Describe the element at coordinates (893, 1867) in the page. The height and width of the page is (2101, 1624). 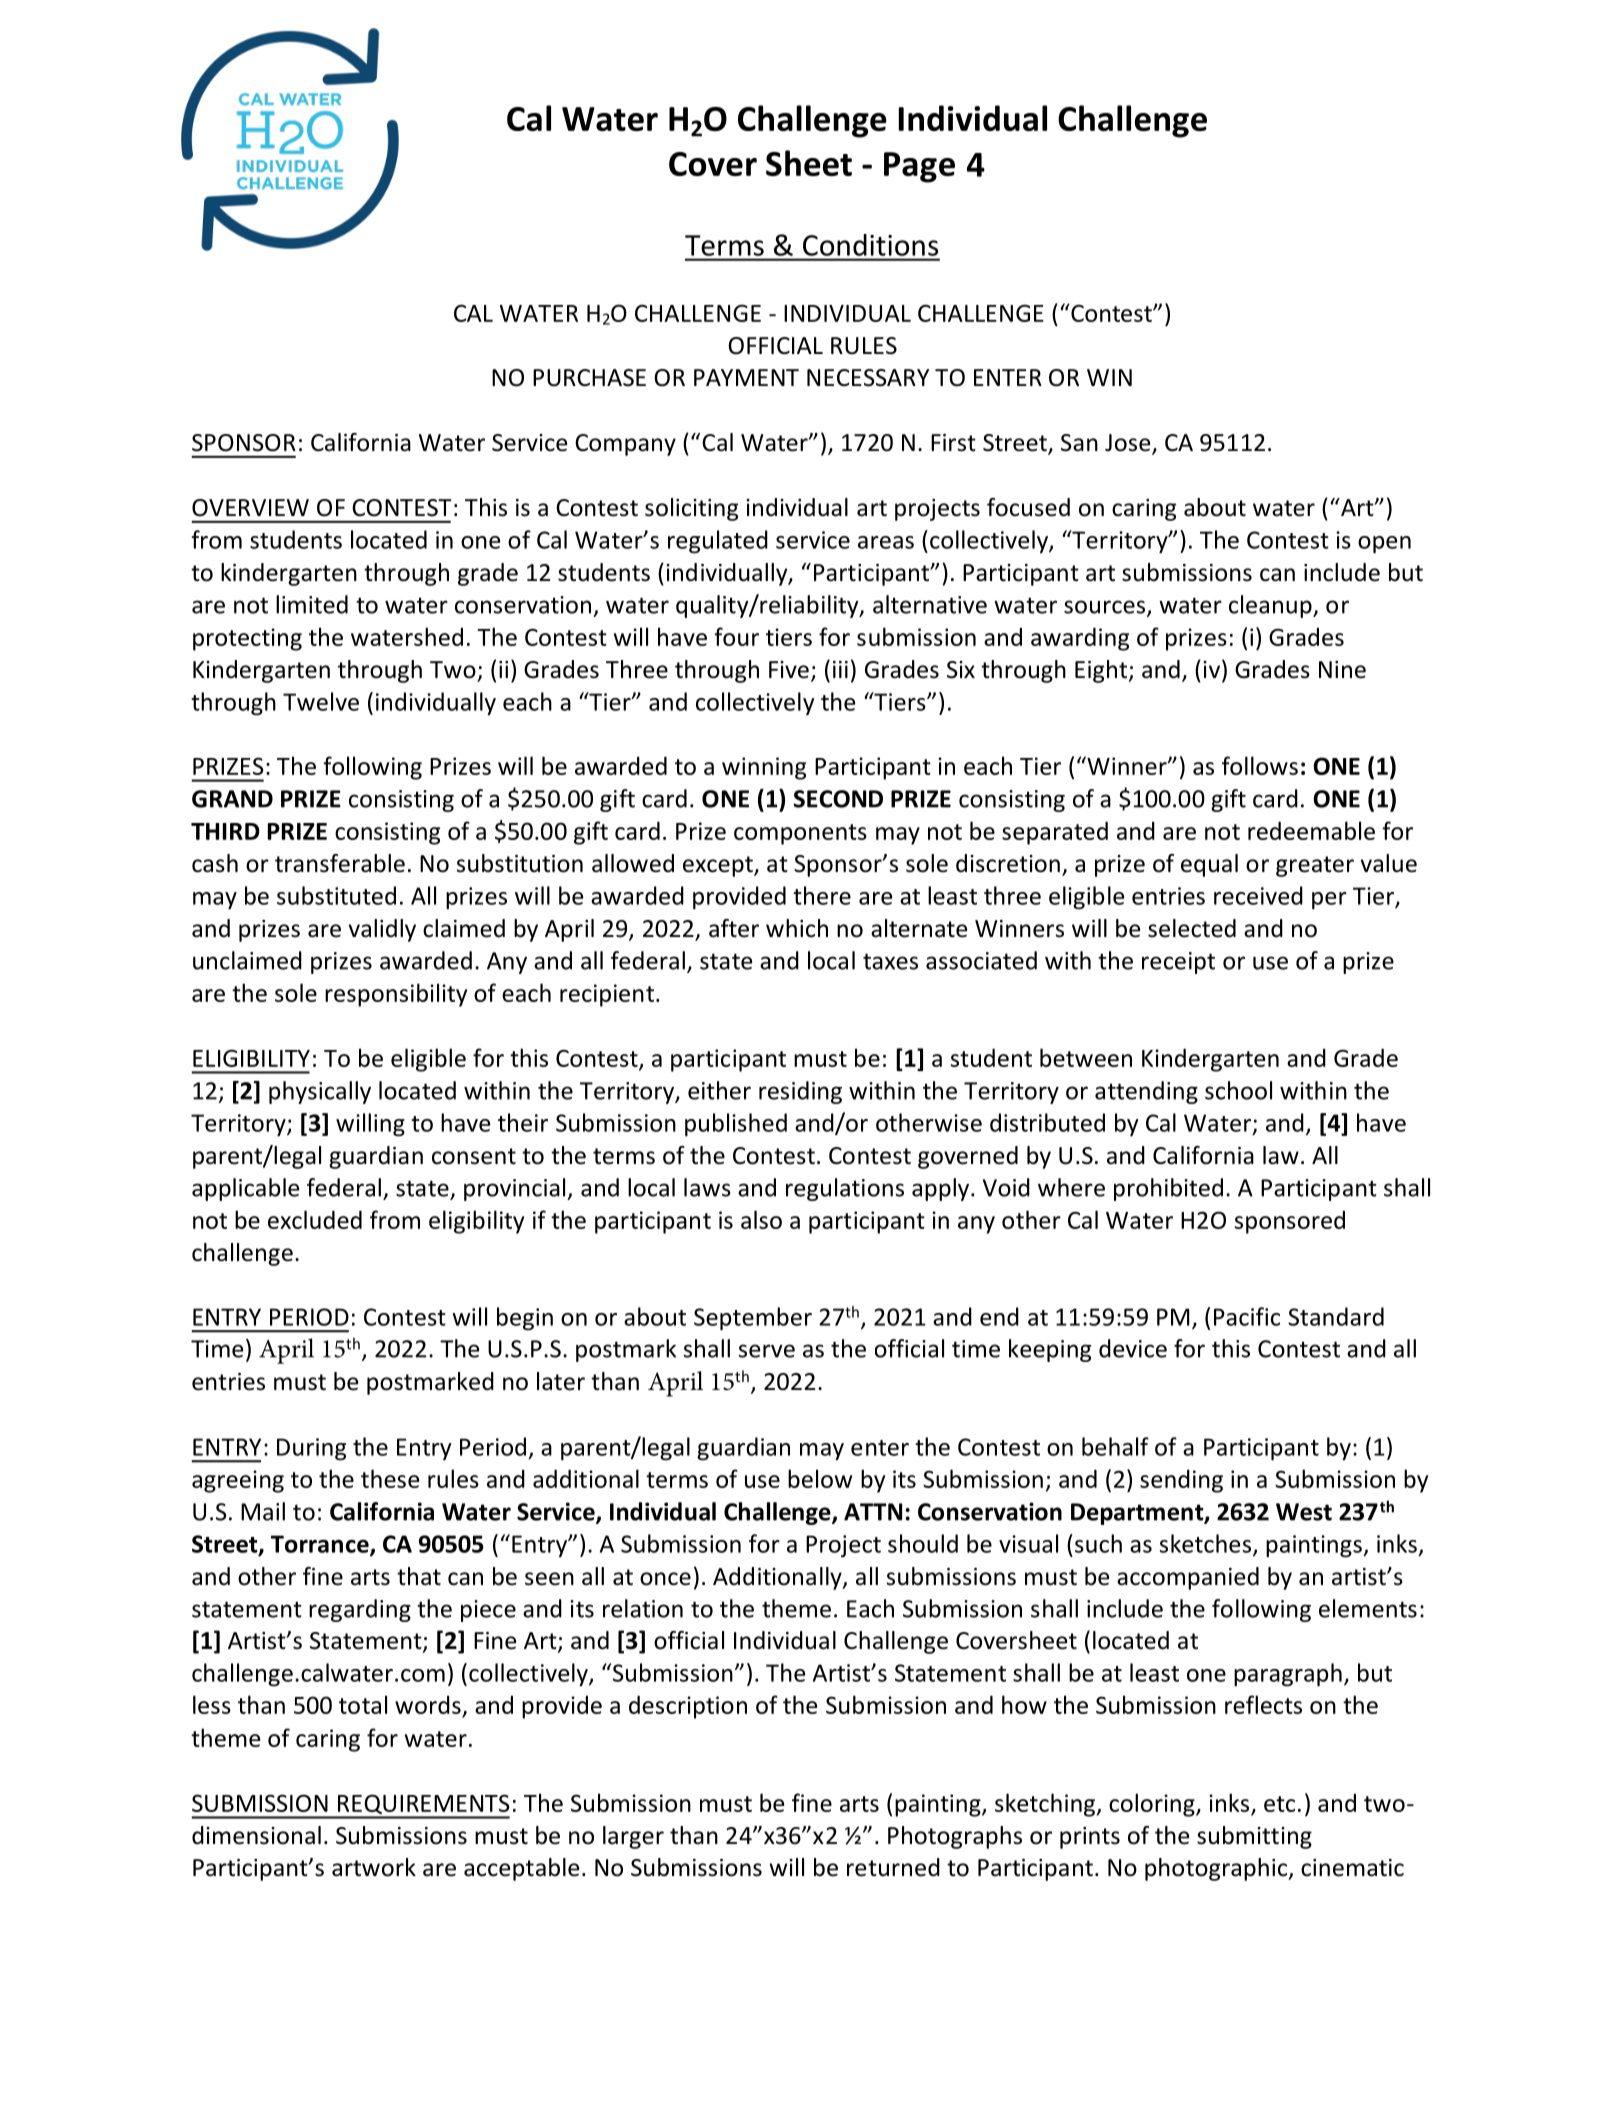
I see `returned` at that location.
